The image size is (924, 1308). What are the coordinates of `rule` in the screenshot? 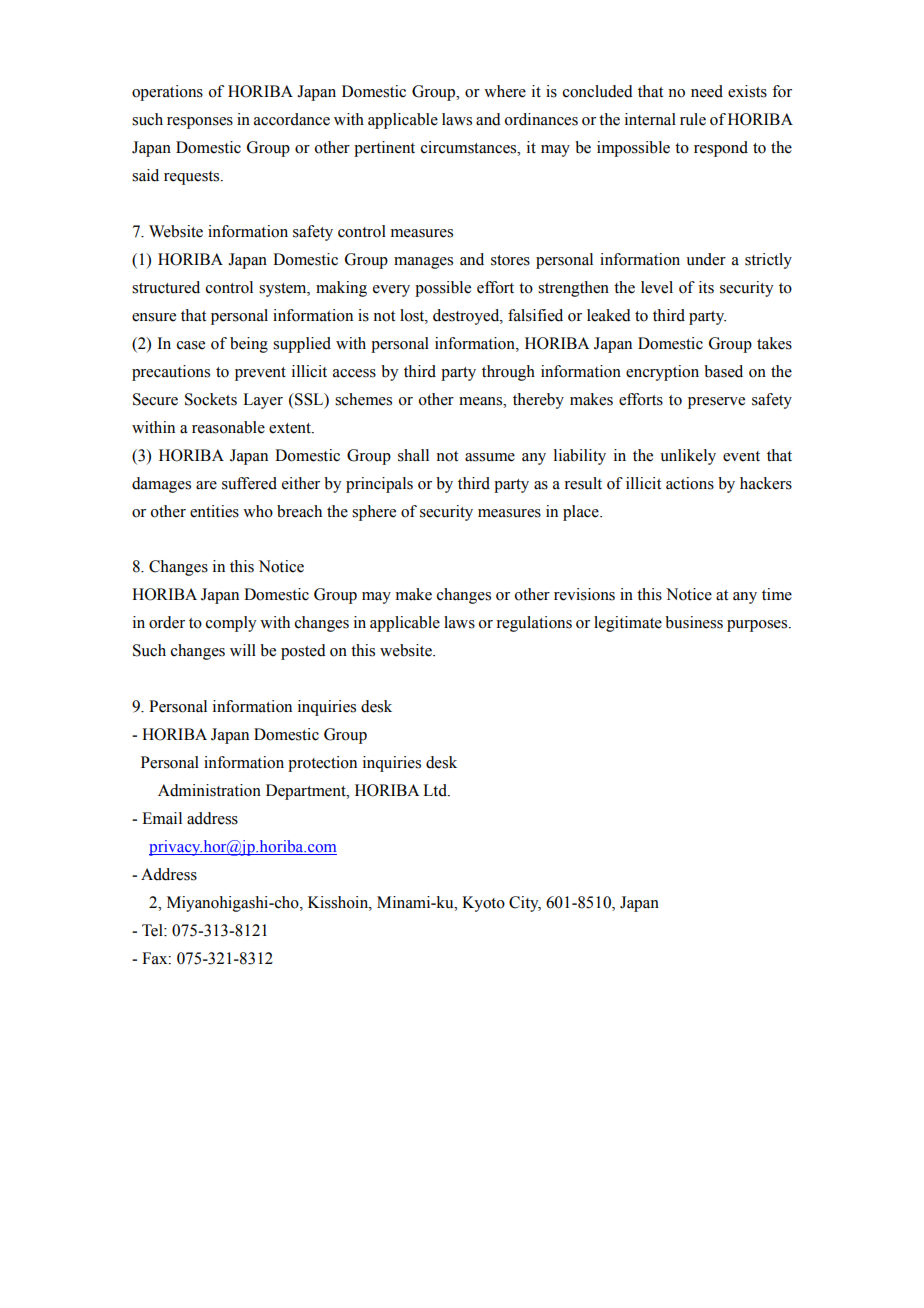 It's located at (693, 119).
